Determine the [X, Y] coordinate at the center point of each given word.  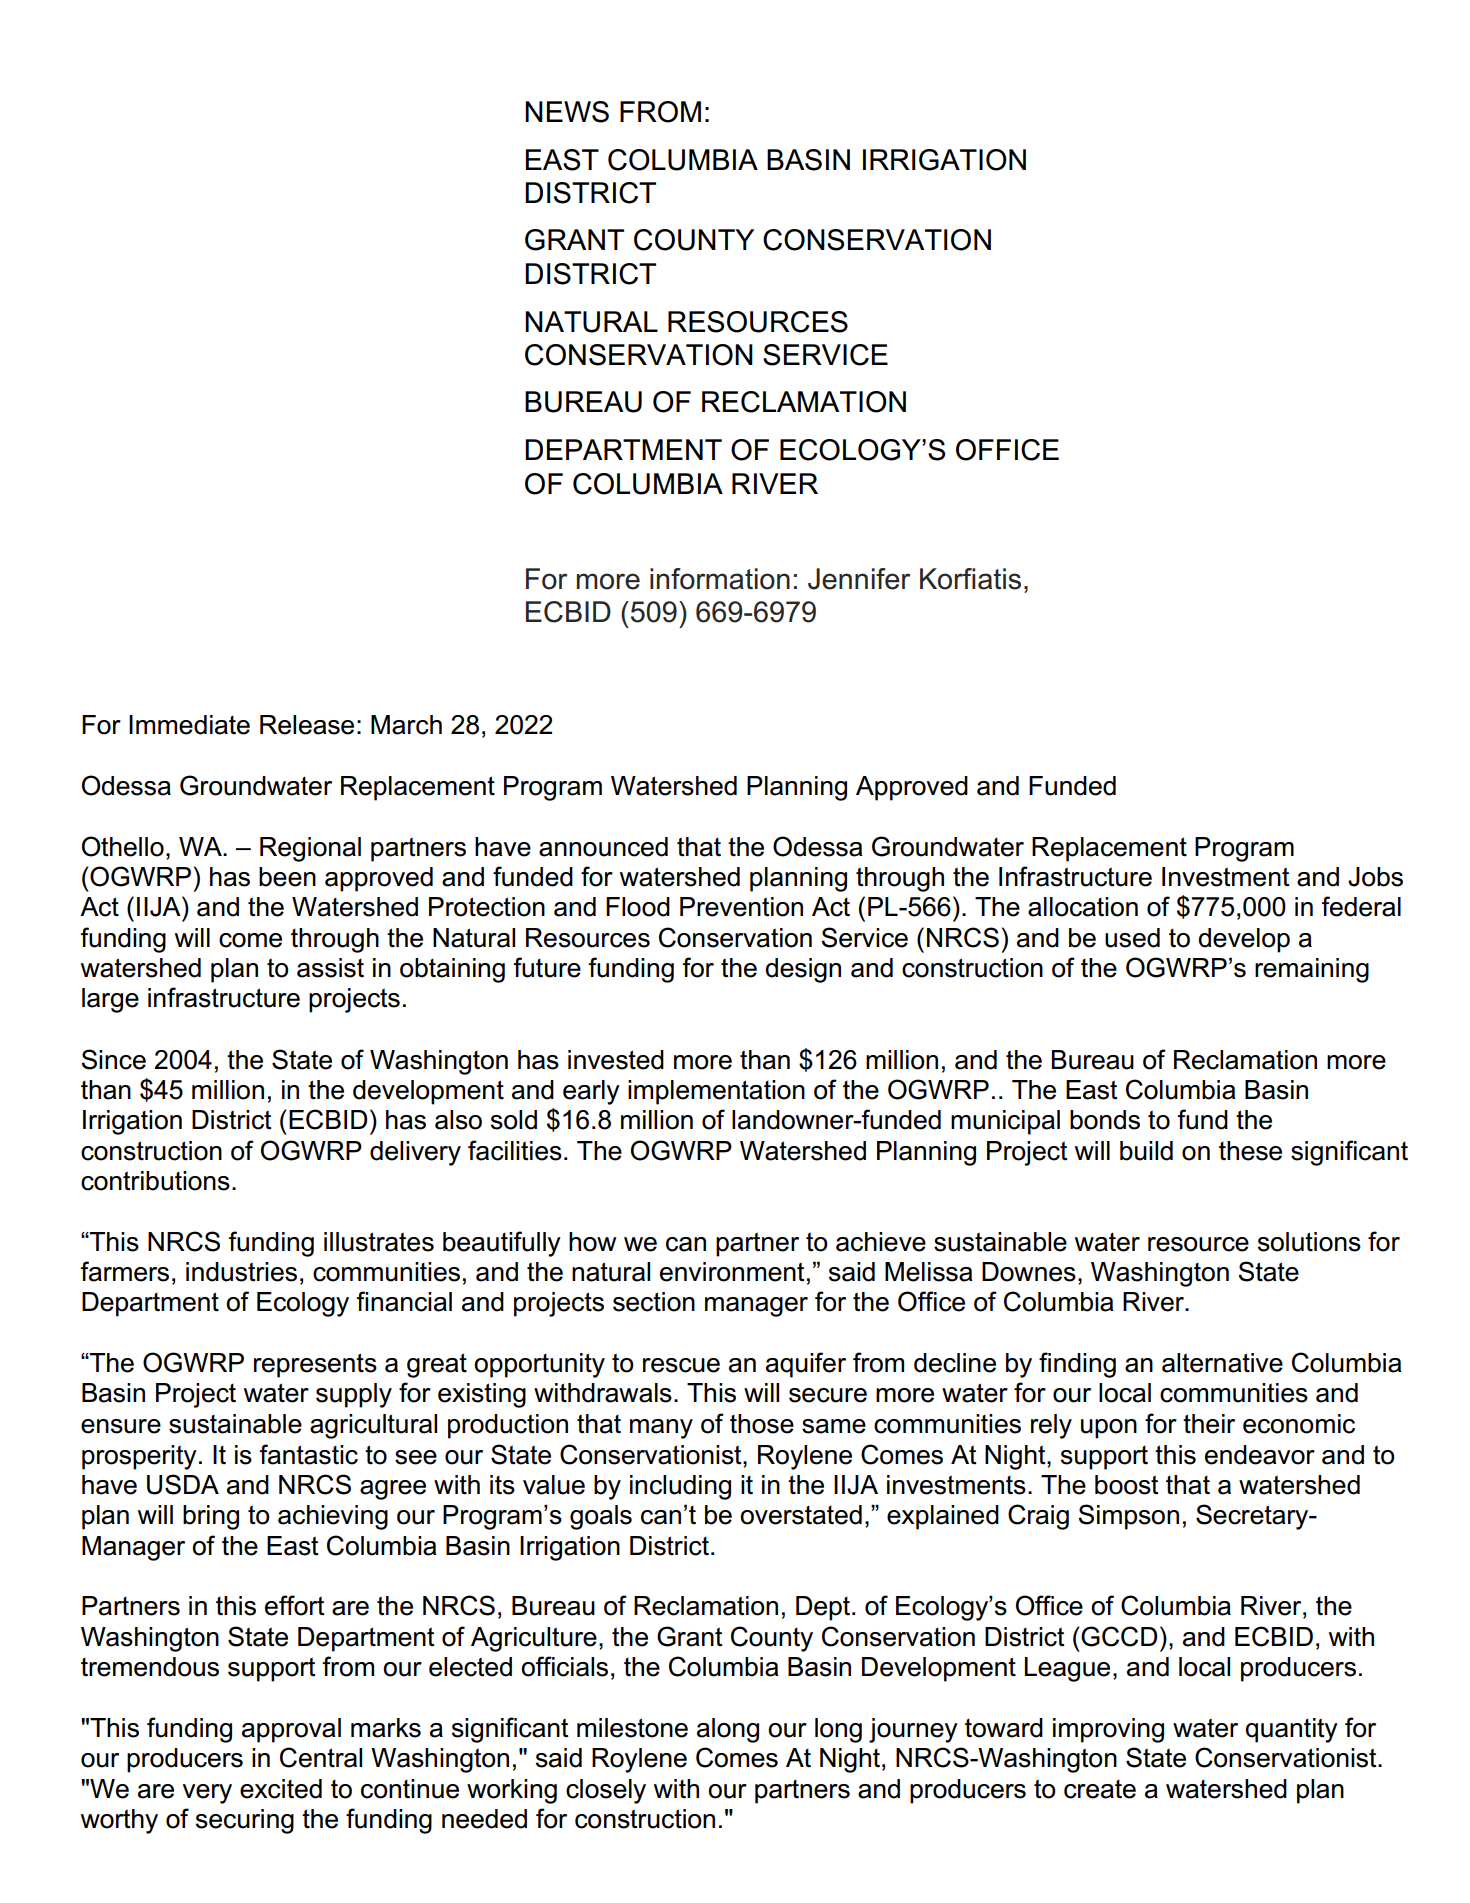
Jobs [1375, 877]
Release [307, 725]
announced [603, 847]
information [720, 579]
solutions [1309, 1242]
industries [241, 1272]
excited [281, 1789]
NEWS [567, 112]
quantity [1292, 1730]
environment [732, 1272]
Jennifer [859, 579]
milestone [632, 1728]
